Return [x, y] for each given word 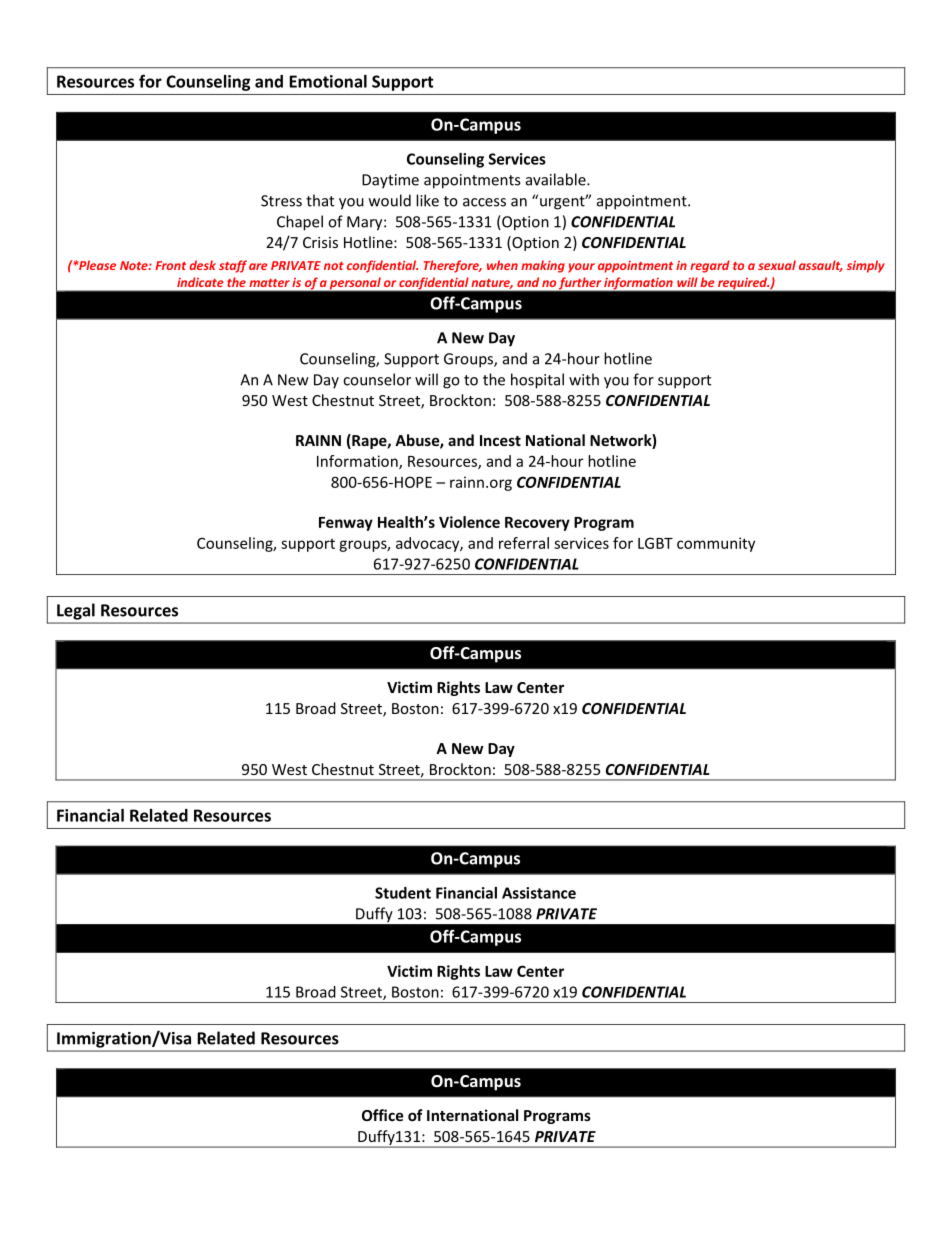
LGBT [655, 543]
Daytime [390, 181]
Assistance [539, 893]
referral [524, 543]
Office [383, 1115]
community [716, 544]
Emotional [328, 81]
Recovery [537, 524]
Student [403, 893]
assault [821, 266]
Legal [76, 611]
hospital [537, 381]
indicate [200, 282]
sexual [777, 265]
